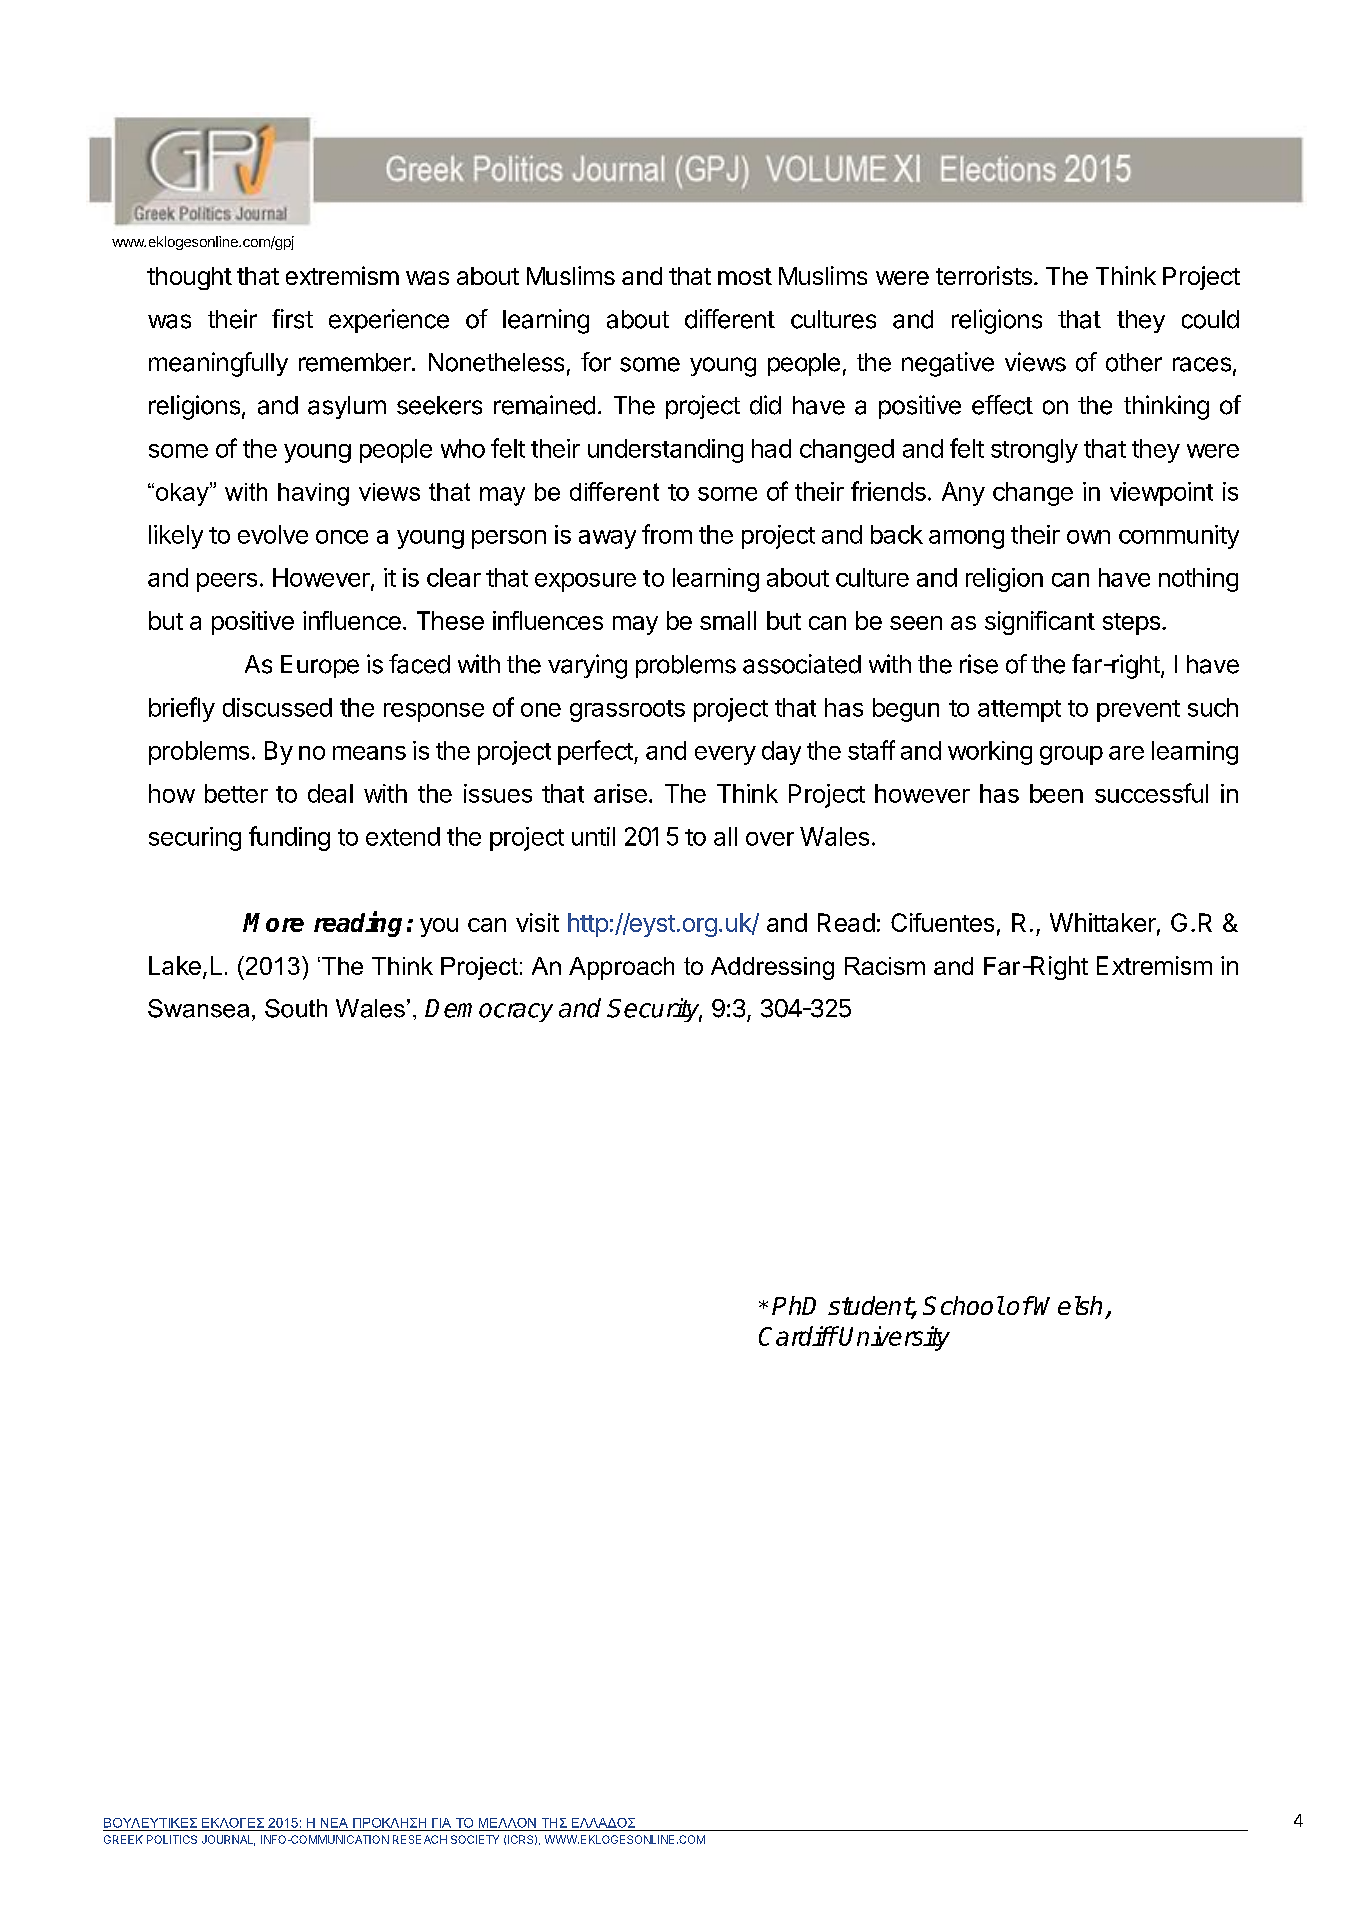  What do you see at coordinates (654, 1010) in the screenshot?
I see `Security` at bounding box center [654, 1010].
